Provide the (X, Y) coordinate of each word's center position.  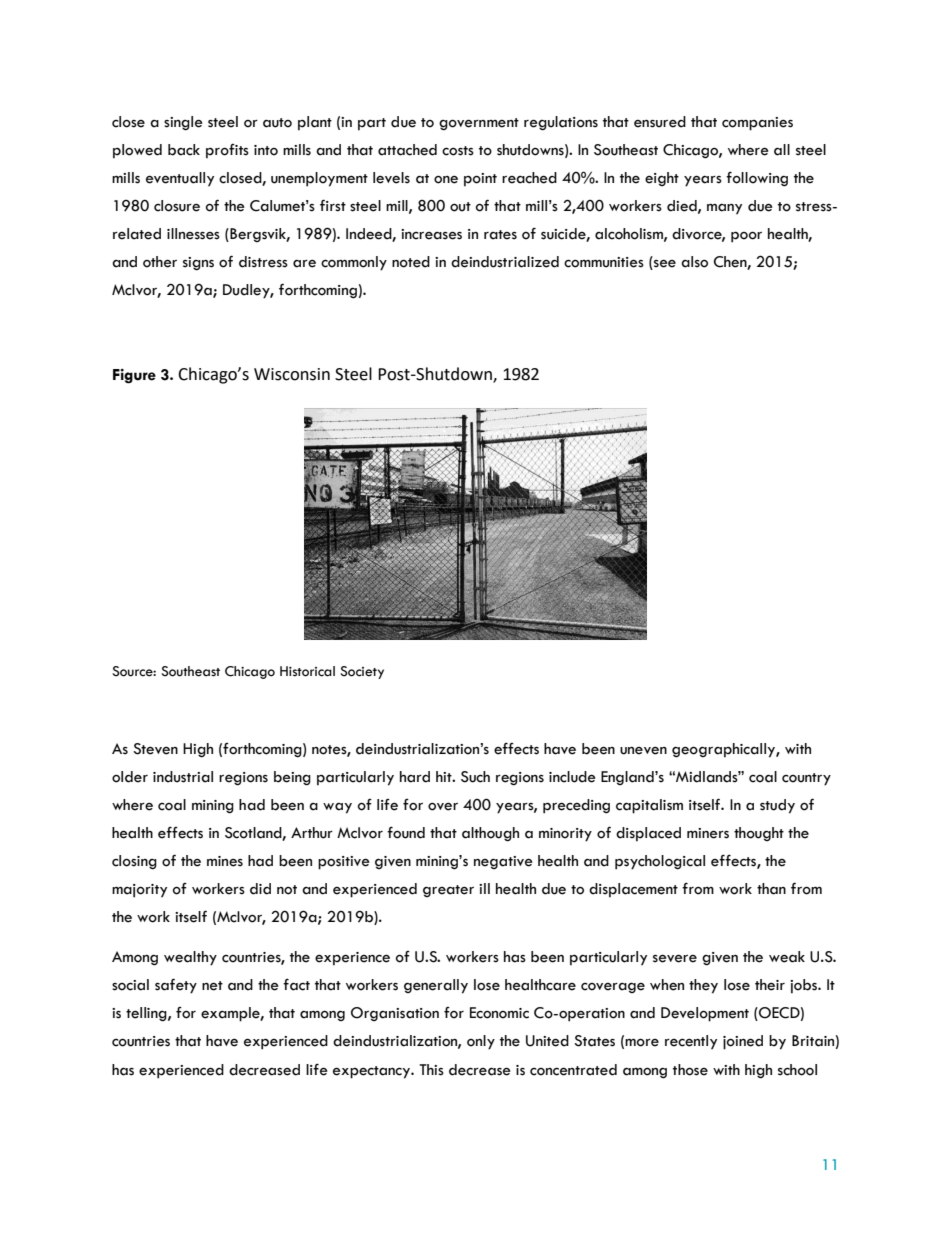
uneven (643, 750)
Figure (134, 376)
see (665, 263)
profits (227, 151)
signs (198, 264)
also (694, 262)
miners (708, 833)
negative (503, 862)
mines (225, 861)
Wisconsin (292, 374)
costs (458, 151)
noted (411, 262)
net (212, 986)
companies (757, 124)
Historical (307, 671)
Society (362, 672)
